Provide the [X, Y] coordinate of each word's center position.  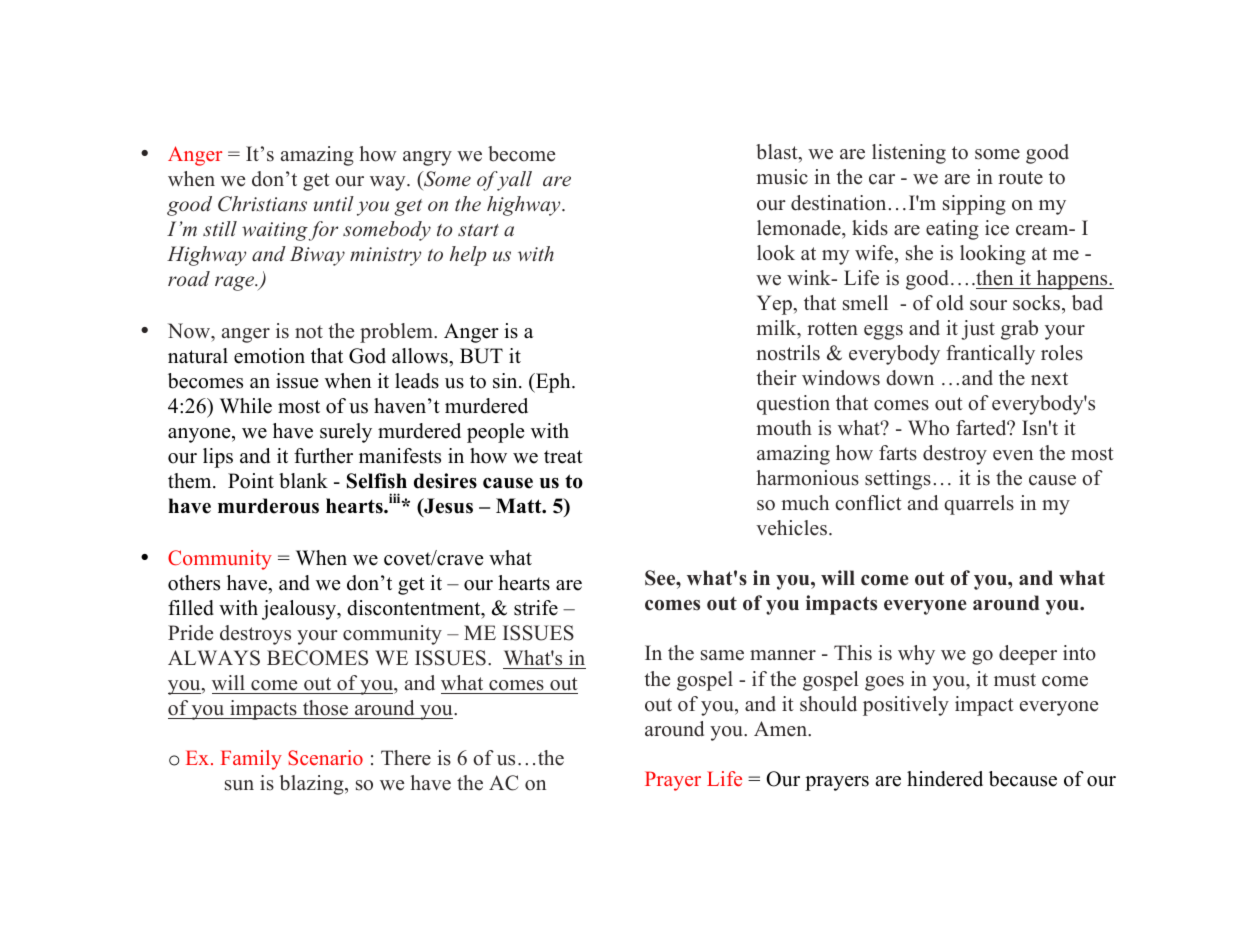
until [334, 203]
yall [513, 181]
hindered [945, 779]
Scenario [325, 758]
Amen [781, 729]
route [1020, 178]
